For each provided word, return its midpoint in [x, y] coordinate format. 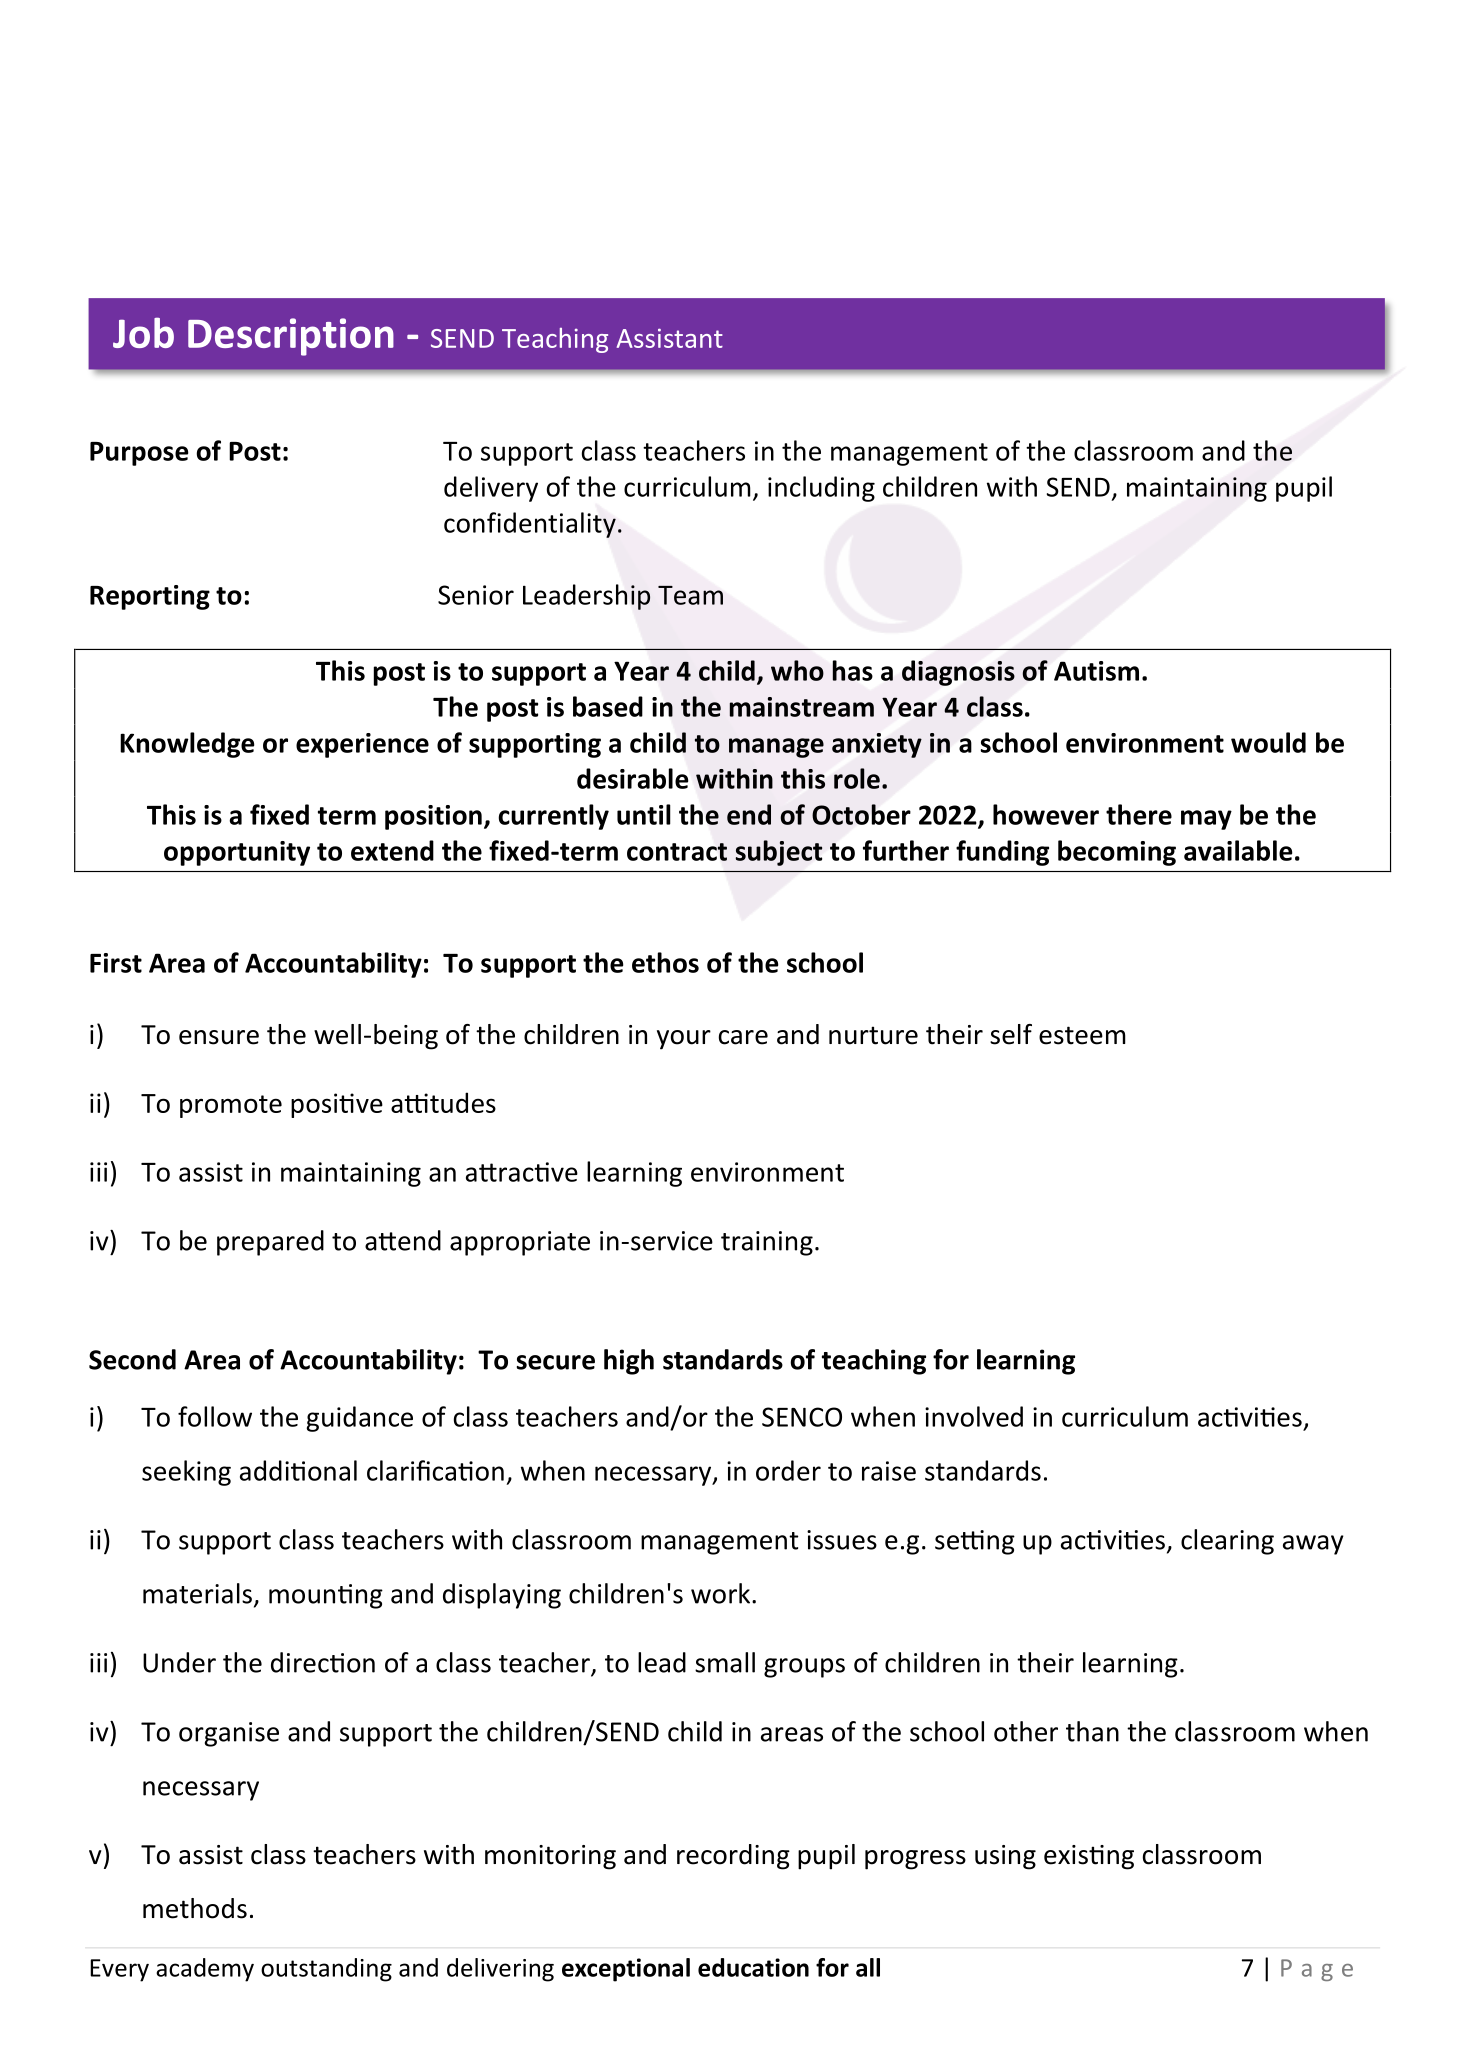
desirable [632, 778]
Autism [1096, 671]
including [821, 489]
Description [291, 337]
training [767, 1243]
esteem [1082, 1035]
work [722, 1593]
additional [298, 1470]
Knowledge [187, 745]
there [1139, 814]
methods [195, 1908]
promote [231, 1106]
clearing [1227, 1542]
